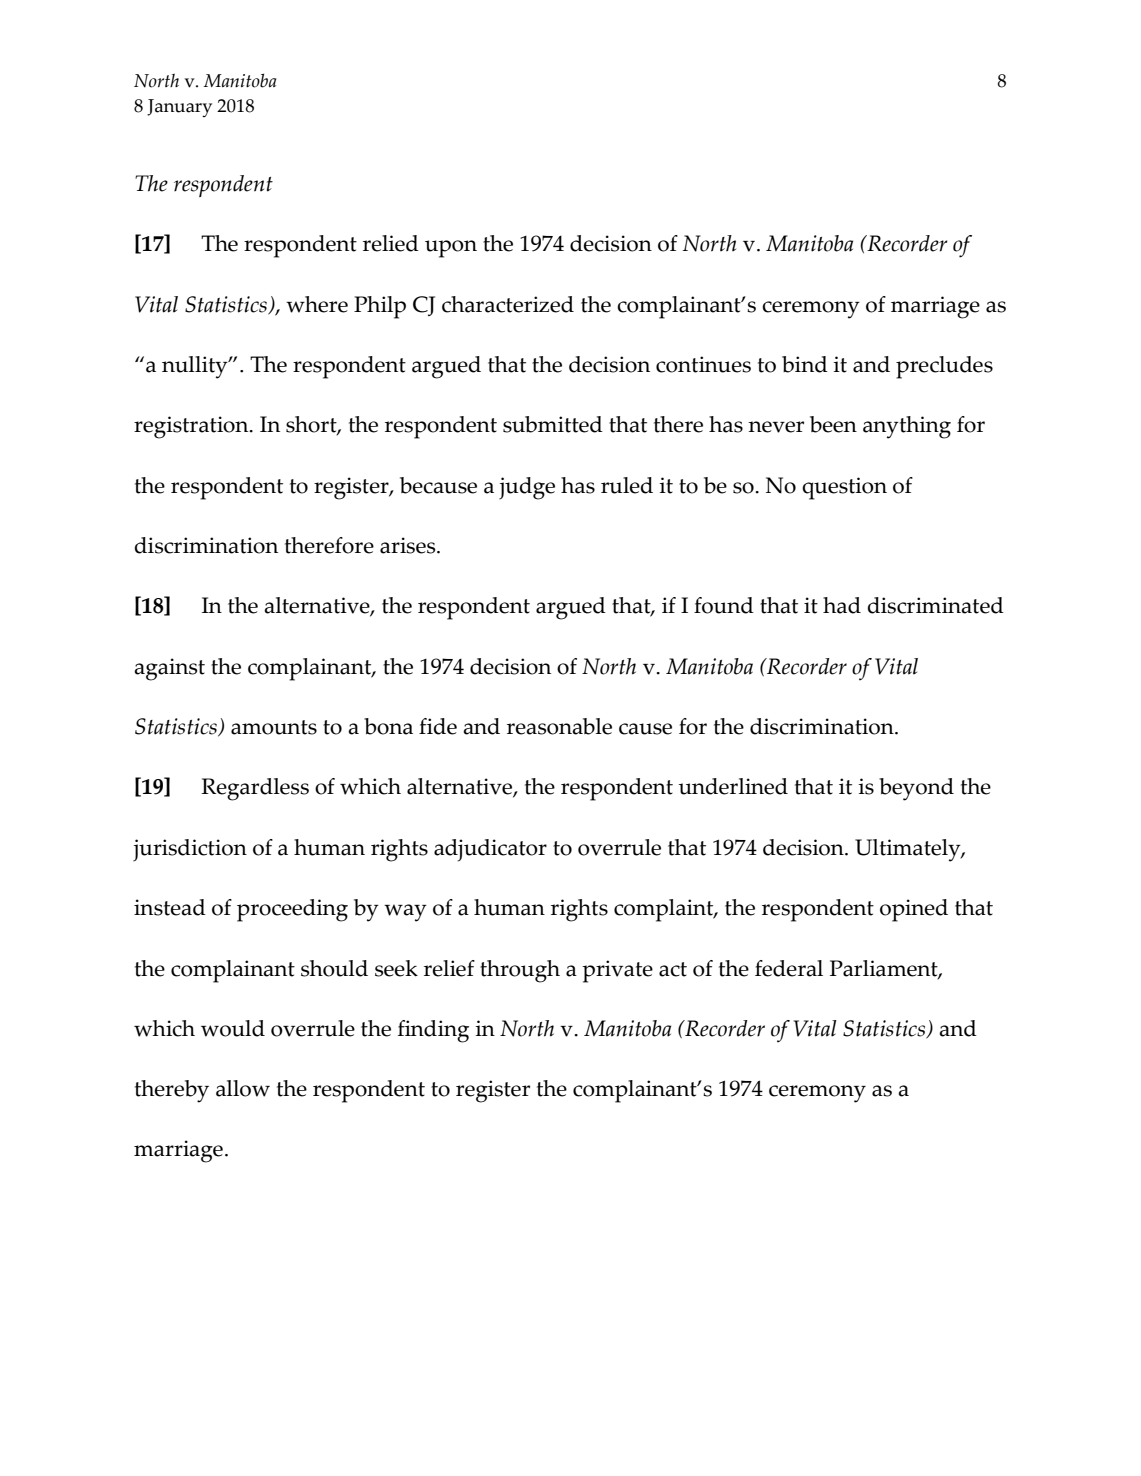 Image resolution: width=1141 pixels, height=1476 pixels. I want to click on beyond, so click(916, 789).
